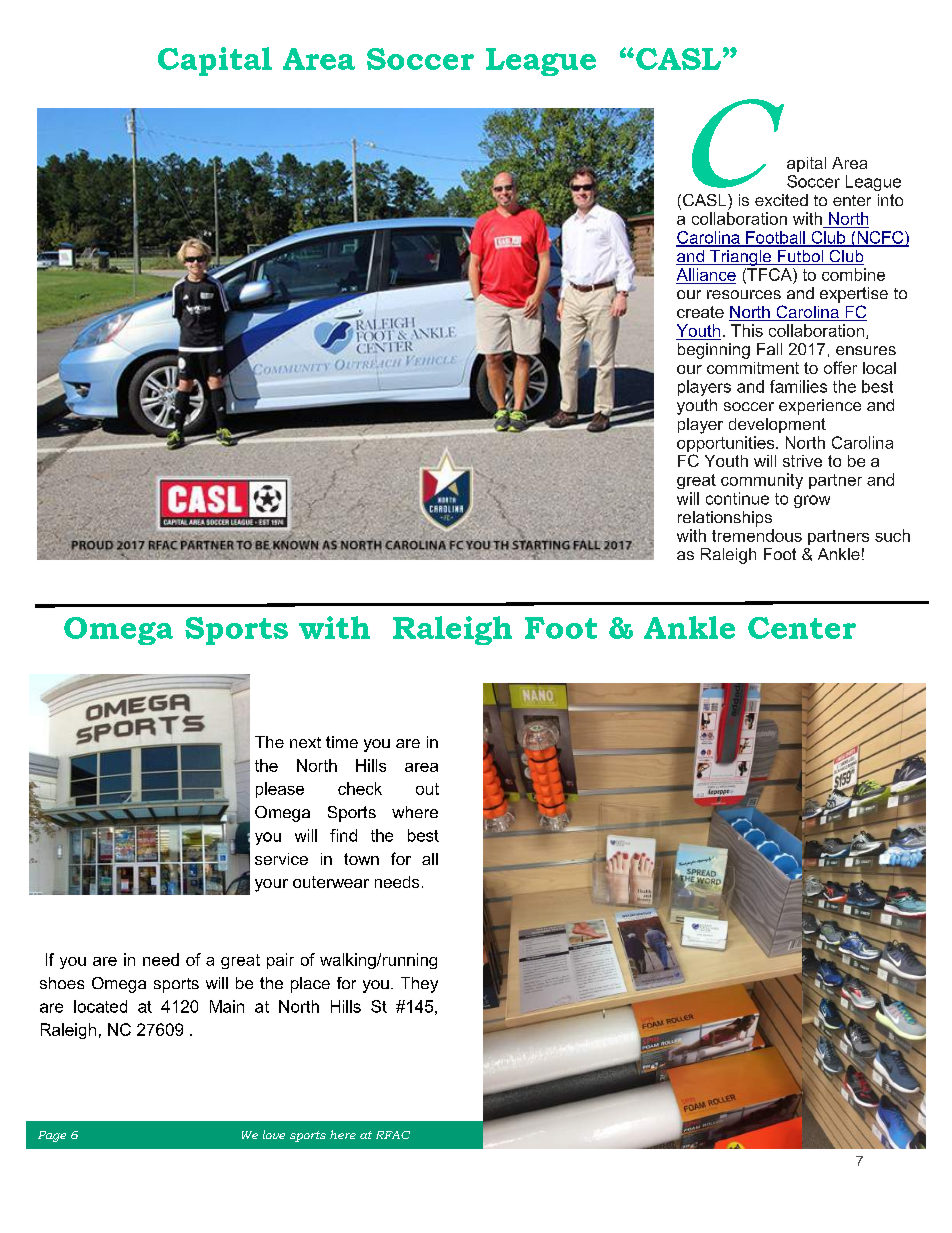 This screenshot has width=952, height=1233. Describe the element at coordinates (781, 200) in the screenshot. I see `excited` at that location.
